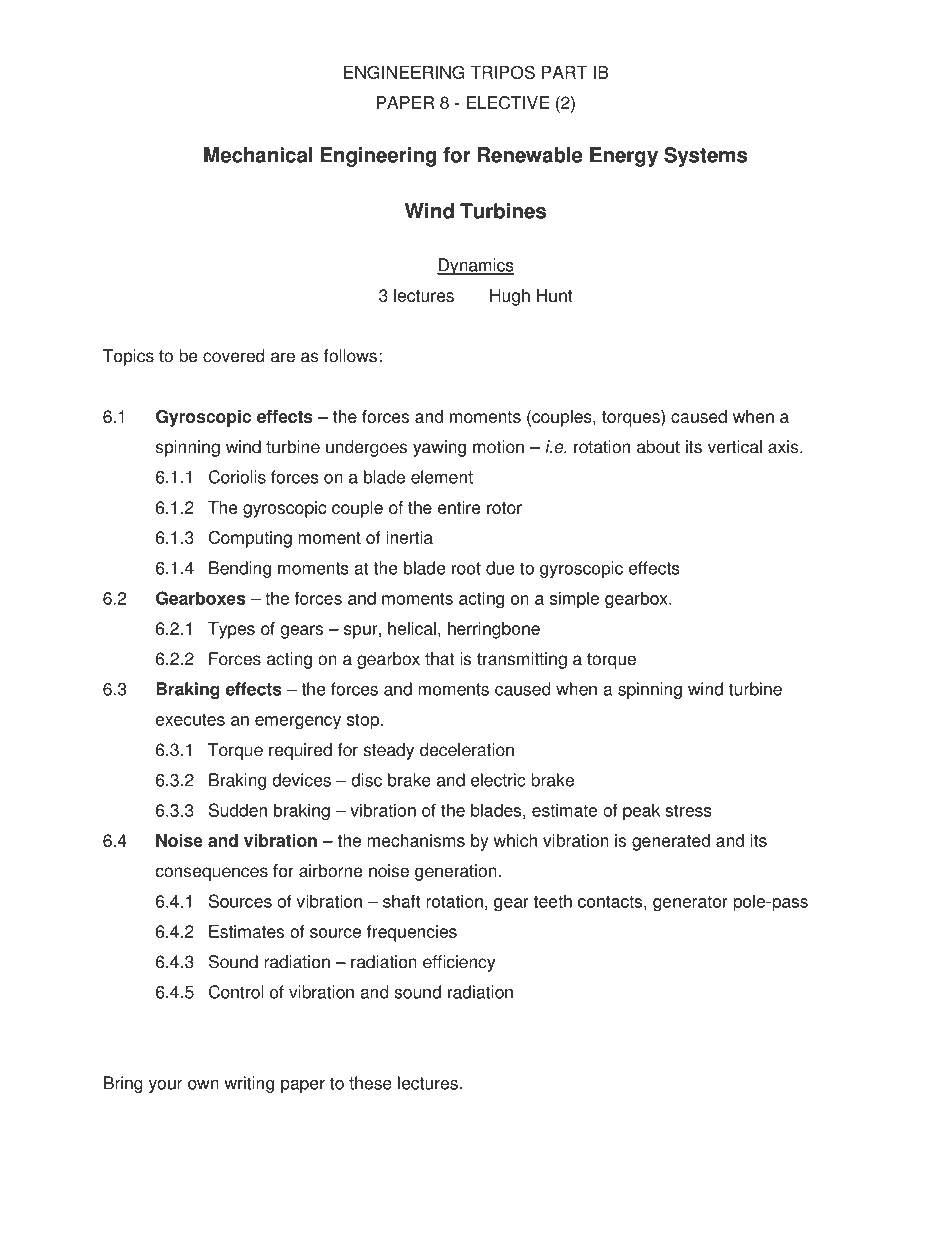  Describe the element at coordinates (508, 103) in the image. I see `ELECTIVE` at that location.
